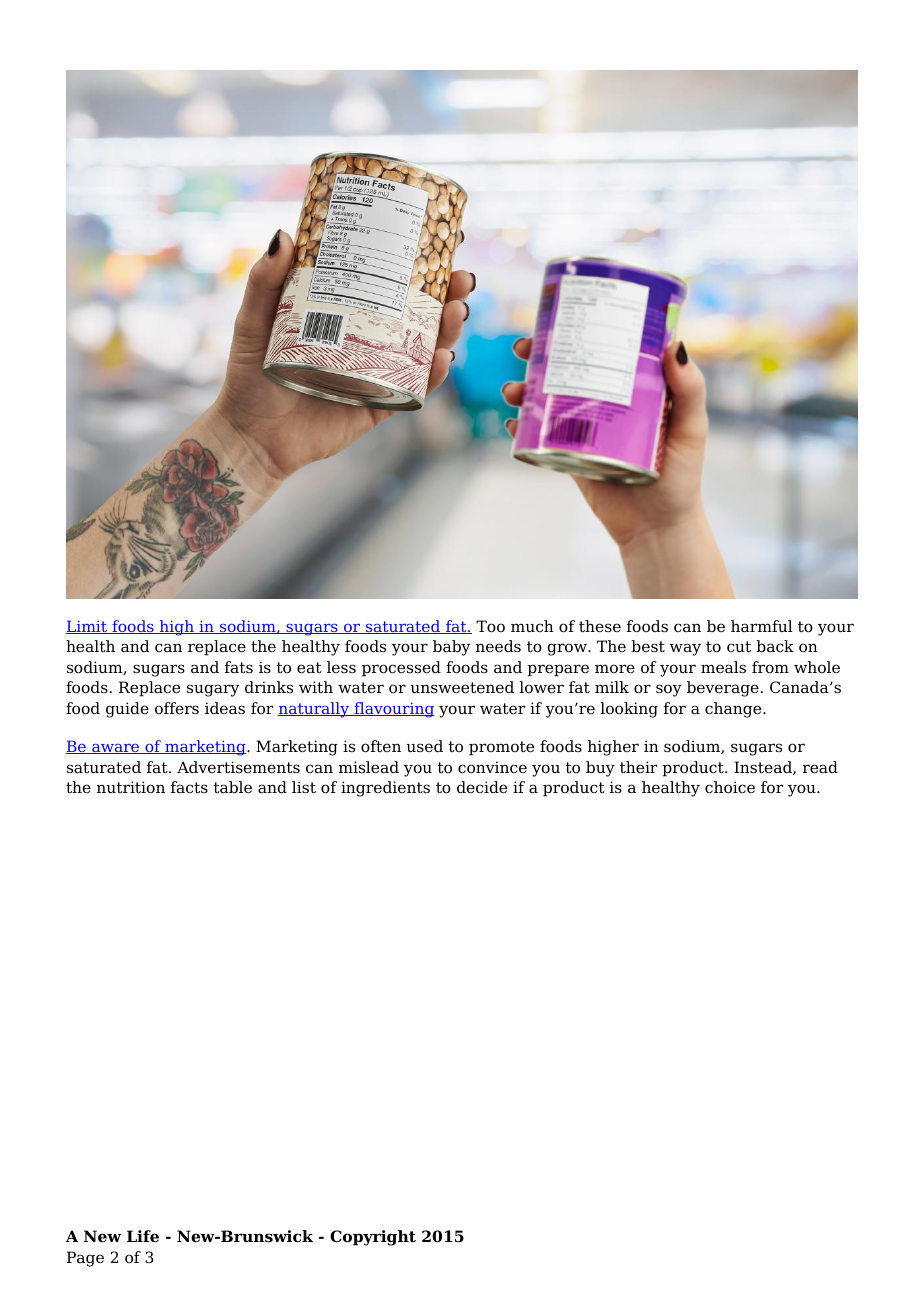 The height and width of the image is (1308, 924). I want to click on cut, so click(739, 647).
